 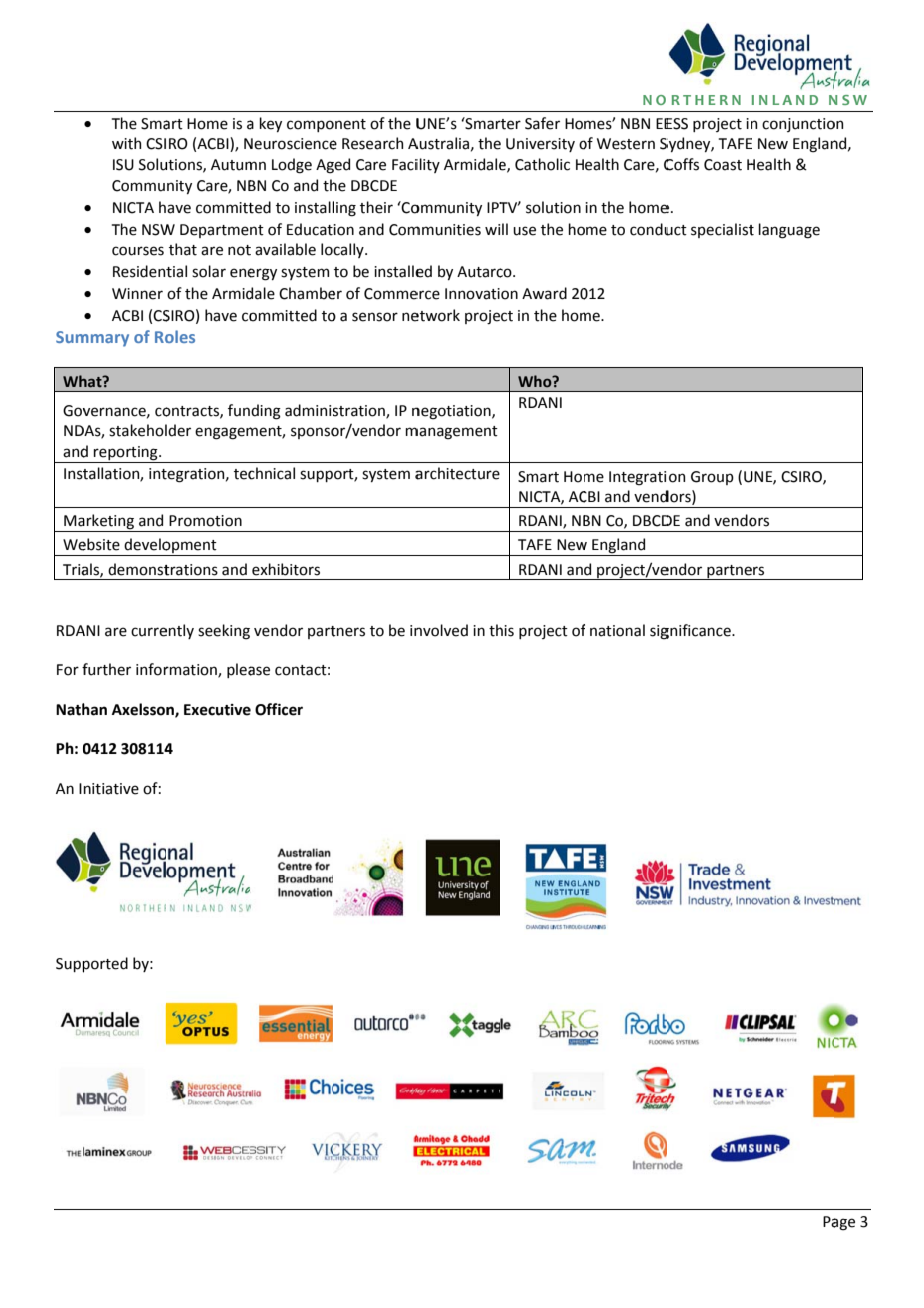 I want to click on courses, so click(x=138, y=251).
